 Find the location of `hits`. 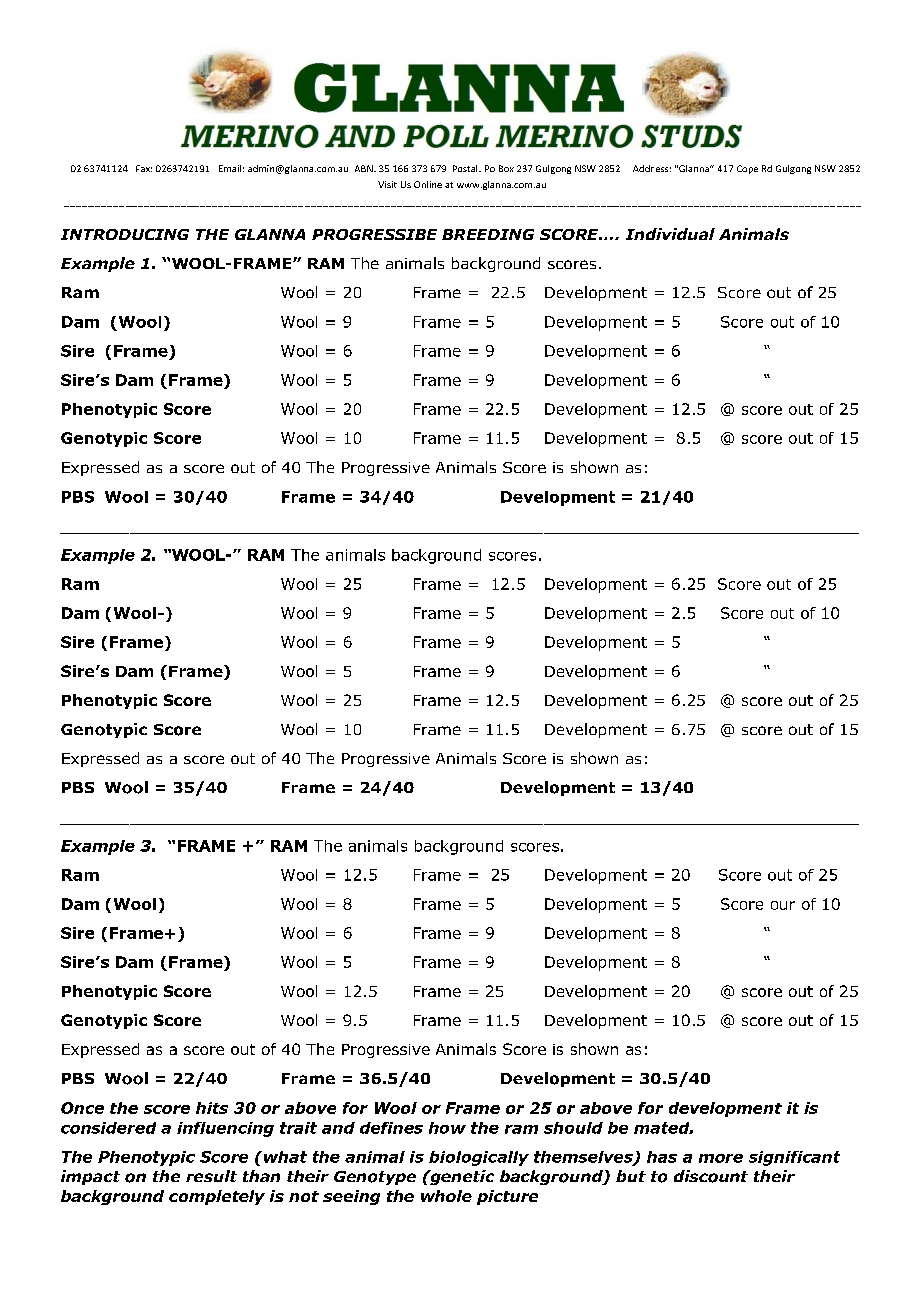

hits is located at coordinates (212, 1108).
